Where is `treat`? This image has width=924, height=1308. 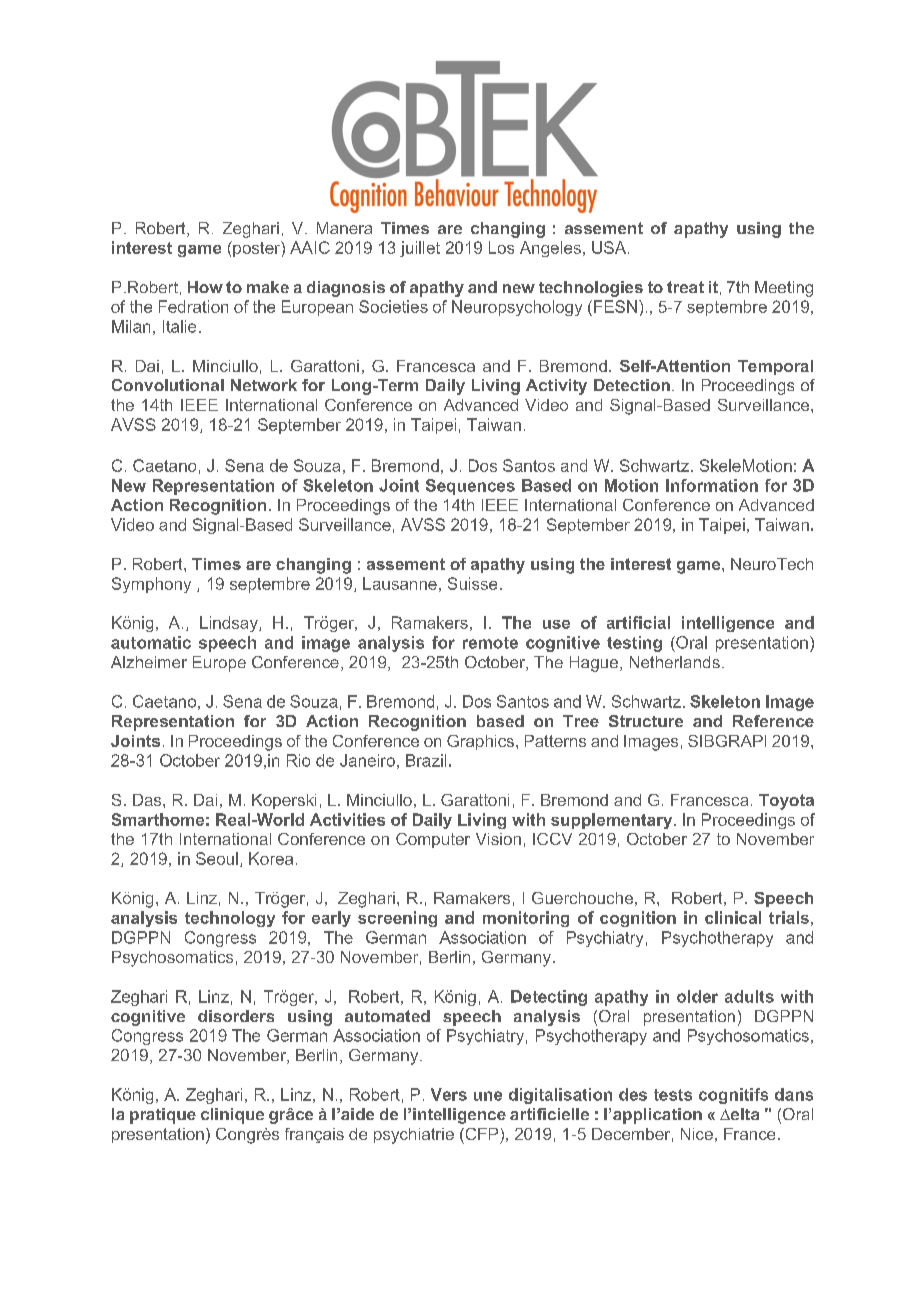
treat is located at coordinates (685, 287).
